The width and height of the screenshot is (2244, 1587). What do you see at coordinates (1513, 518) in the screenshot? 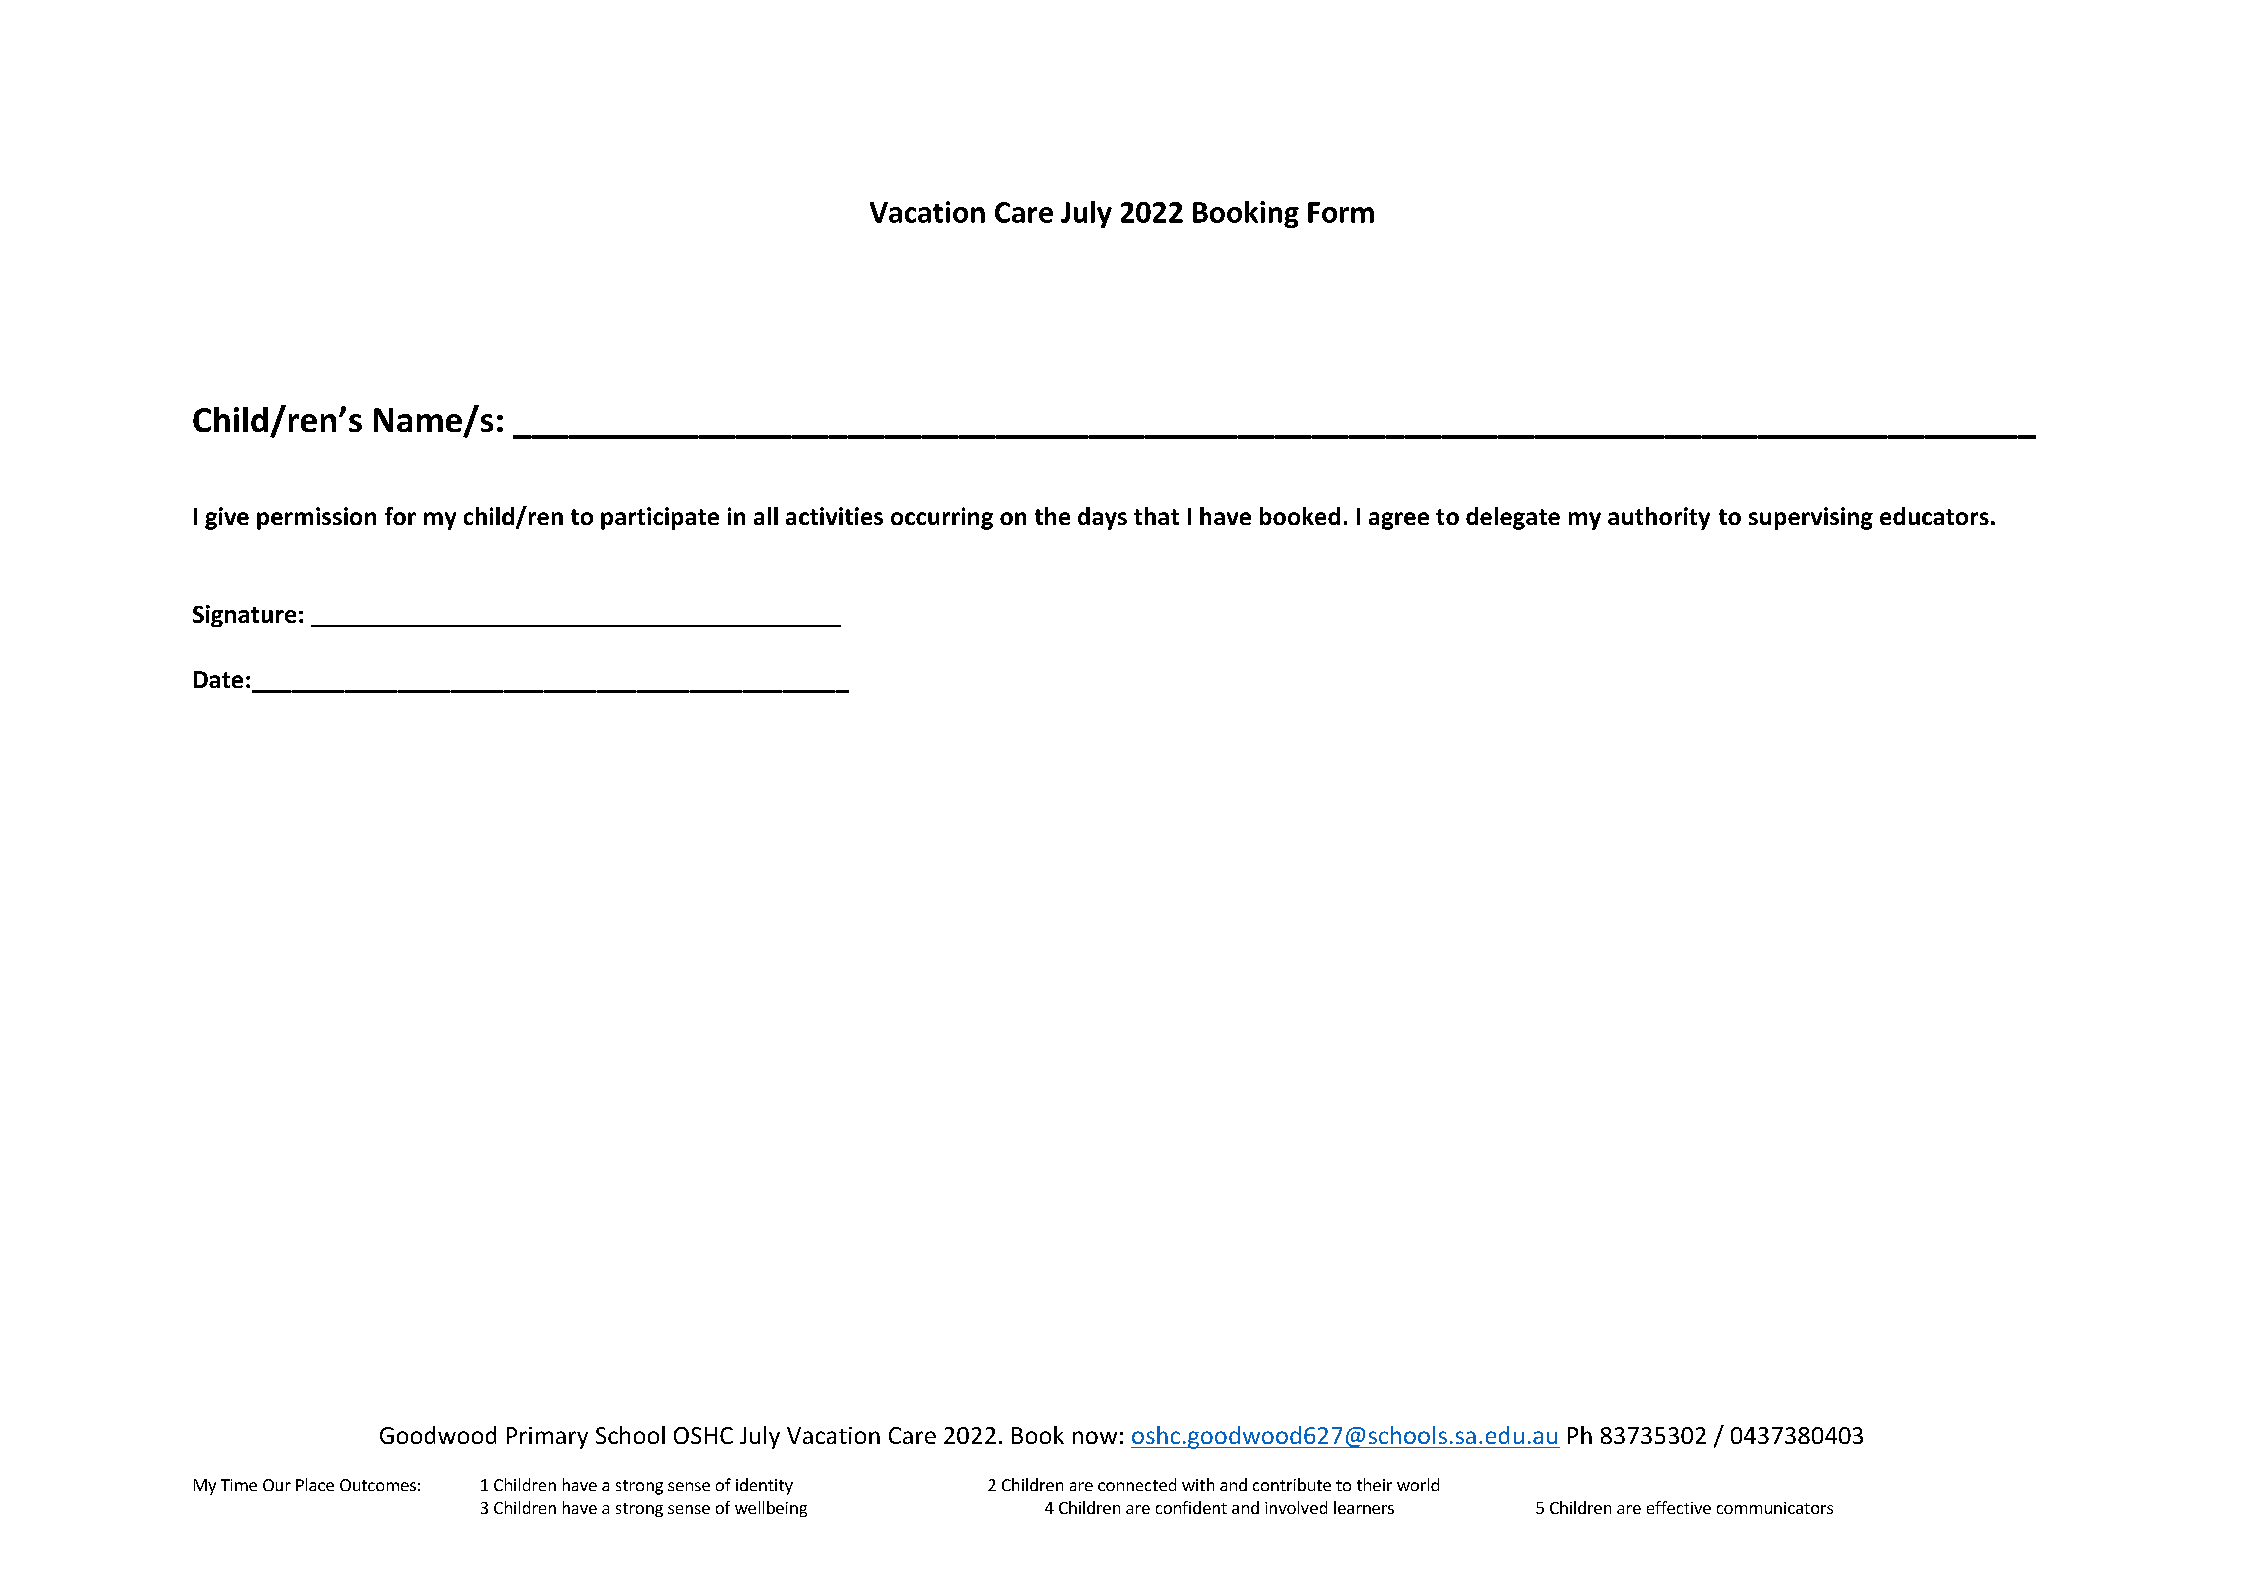
I see `delegate` at bounding box center [1513, 518].
